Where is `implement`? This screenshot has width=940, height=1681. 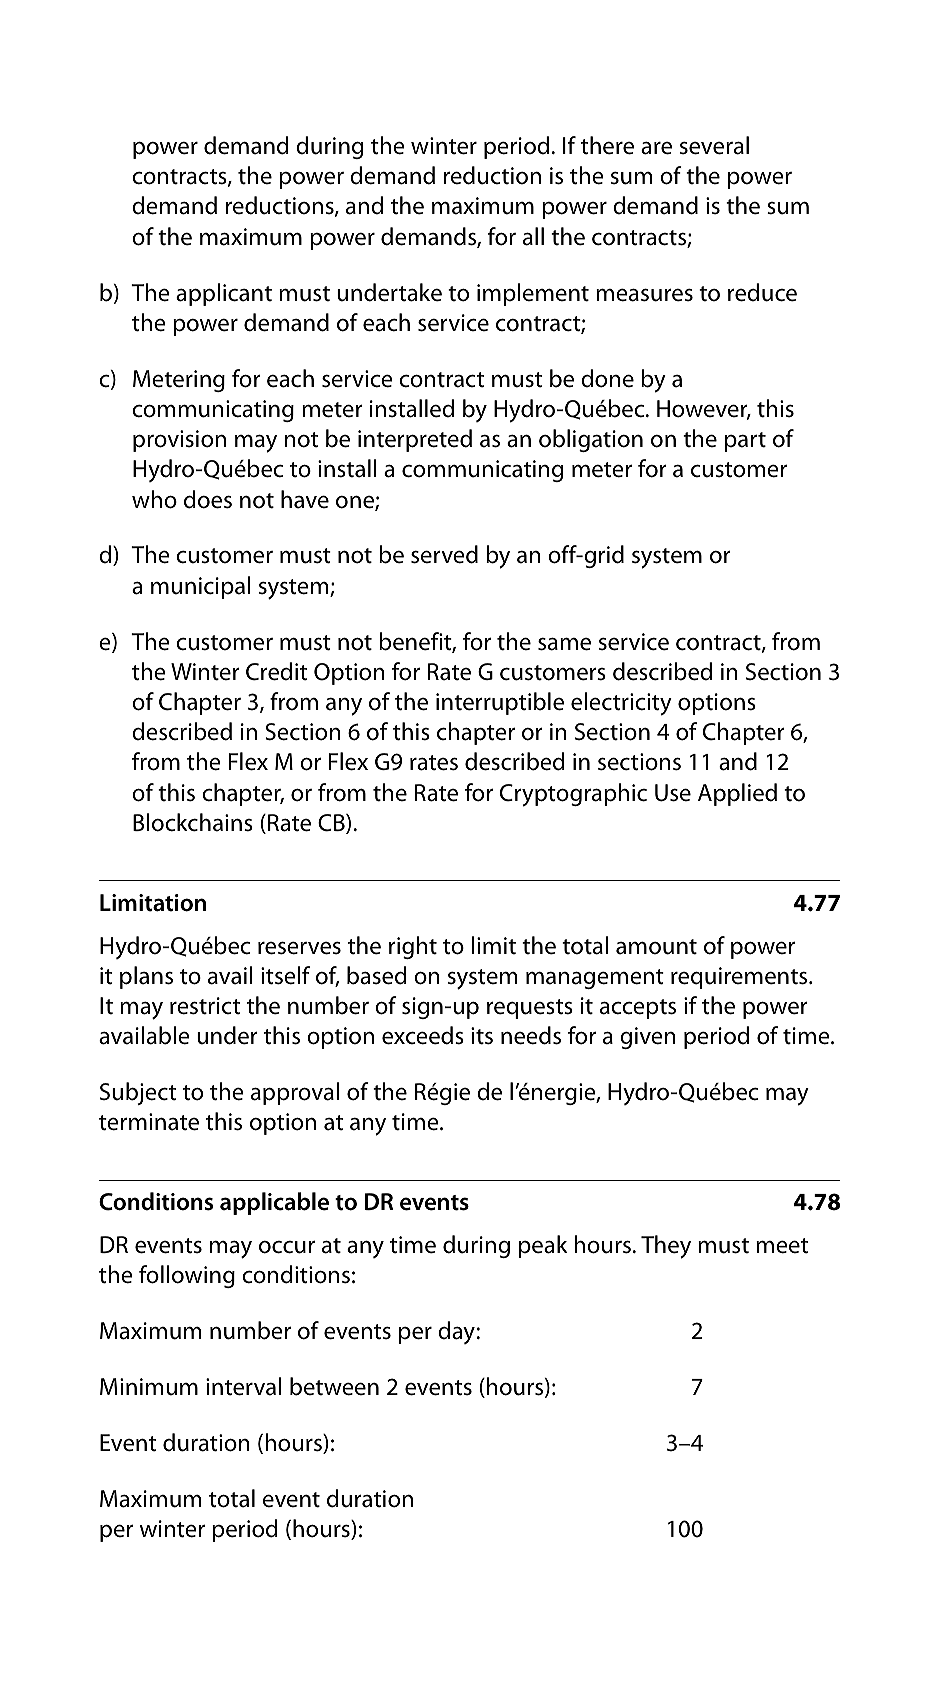
implement is located at coordinates (533, 294).
